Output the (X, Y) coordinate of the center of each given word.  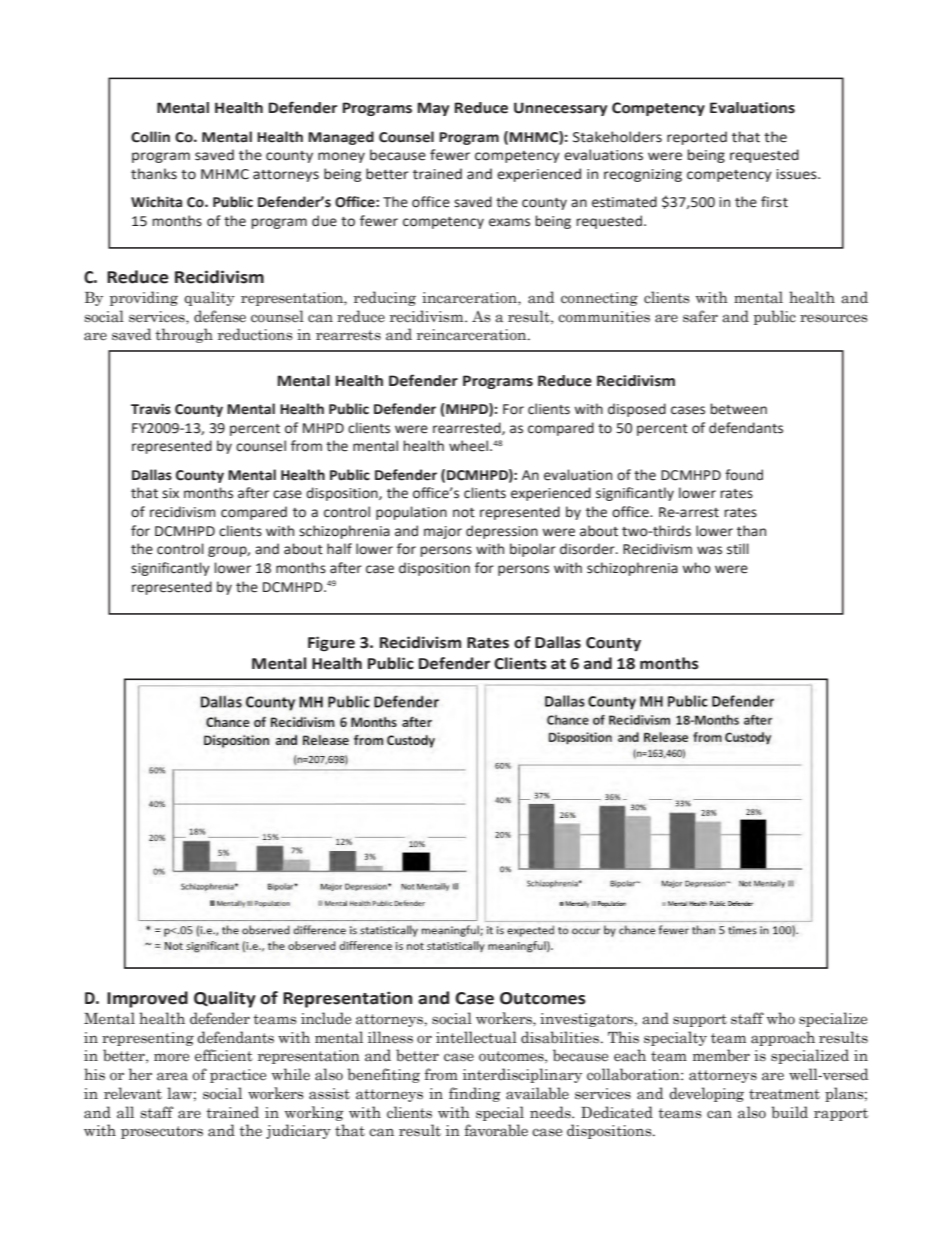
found (744, 475)
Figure (331, 644)
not (464, 513)
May (433, 109)
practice (238, 1076)
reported (697, 138)
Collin (150, 137)
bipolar (533, 550)
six (170, 493)
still (738, 549)
